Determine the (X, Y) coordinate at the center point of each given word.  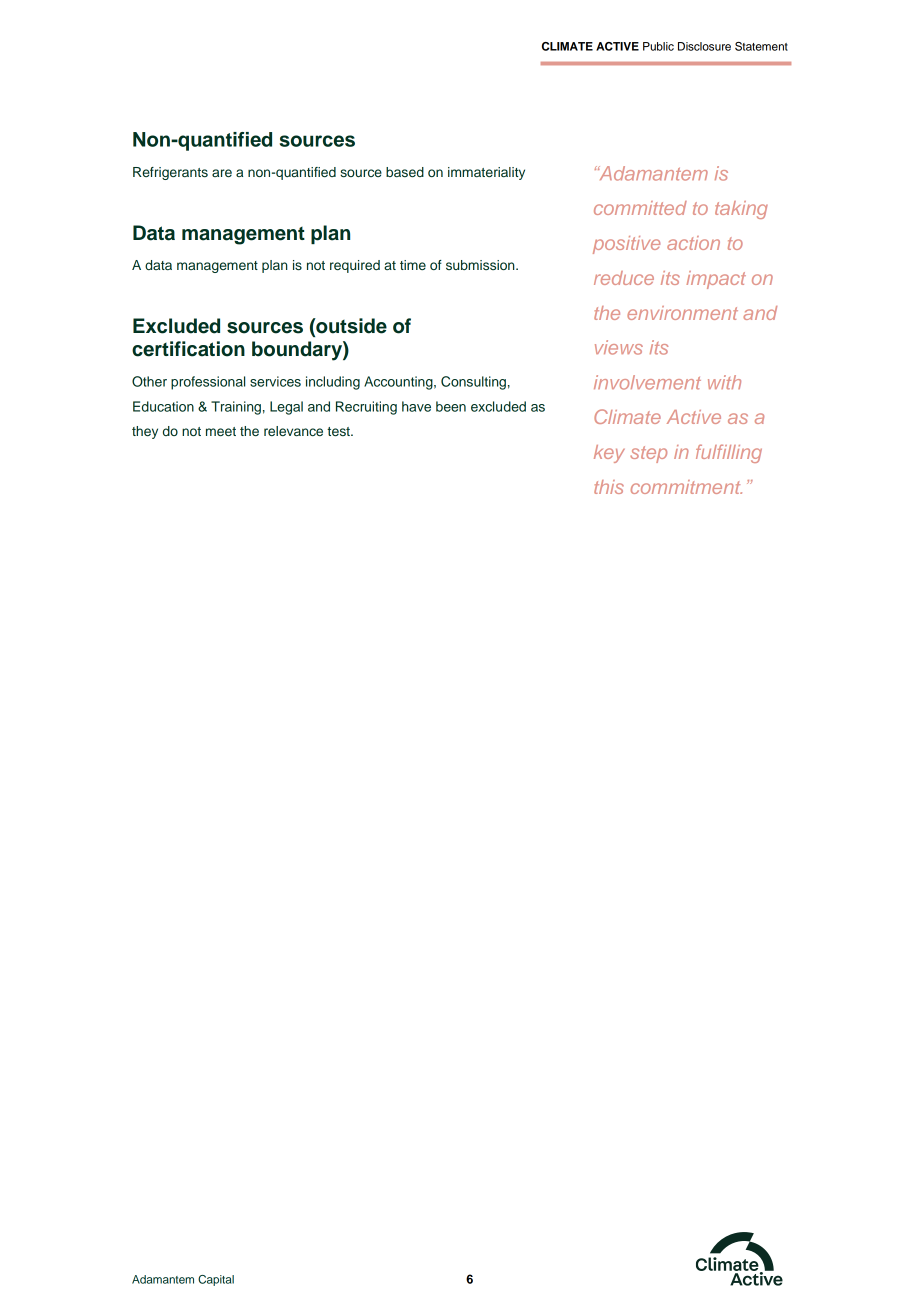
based (405, 172)
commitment (686, 487)
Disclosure (704, 46)
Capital (216, 1280)
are (222, 173)
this (609, 487)
